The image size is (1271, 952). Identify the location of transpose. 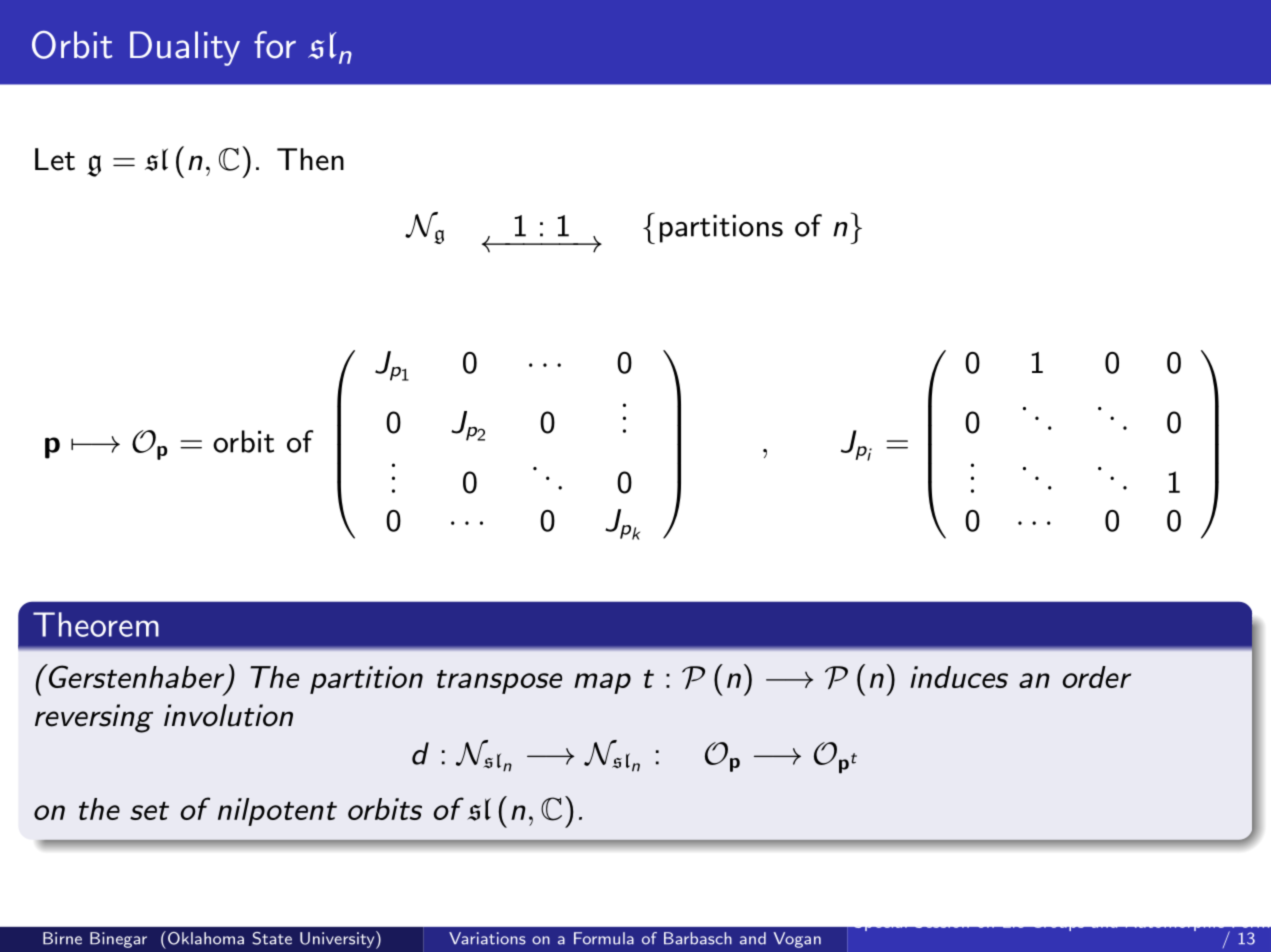
(499, 682).
